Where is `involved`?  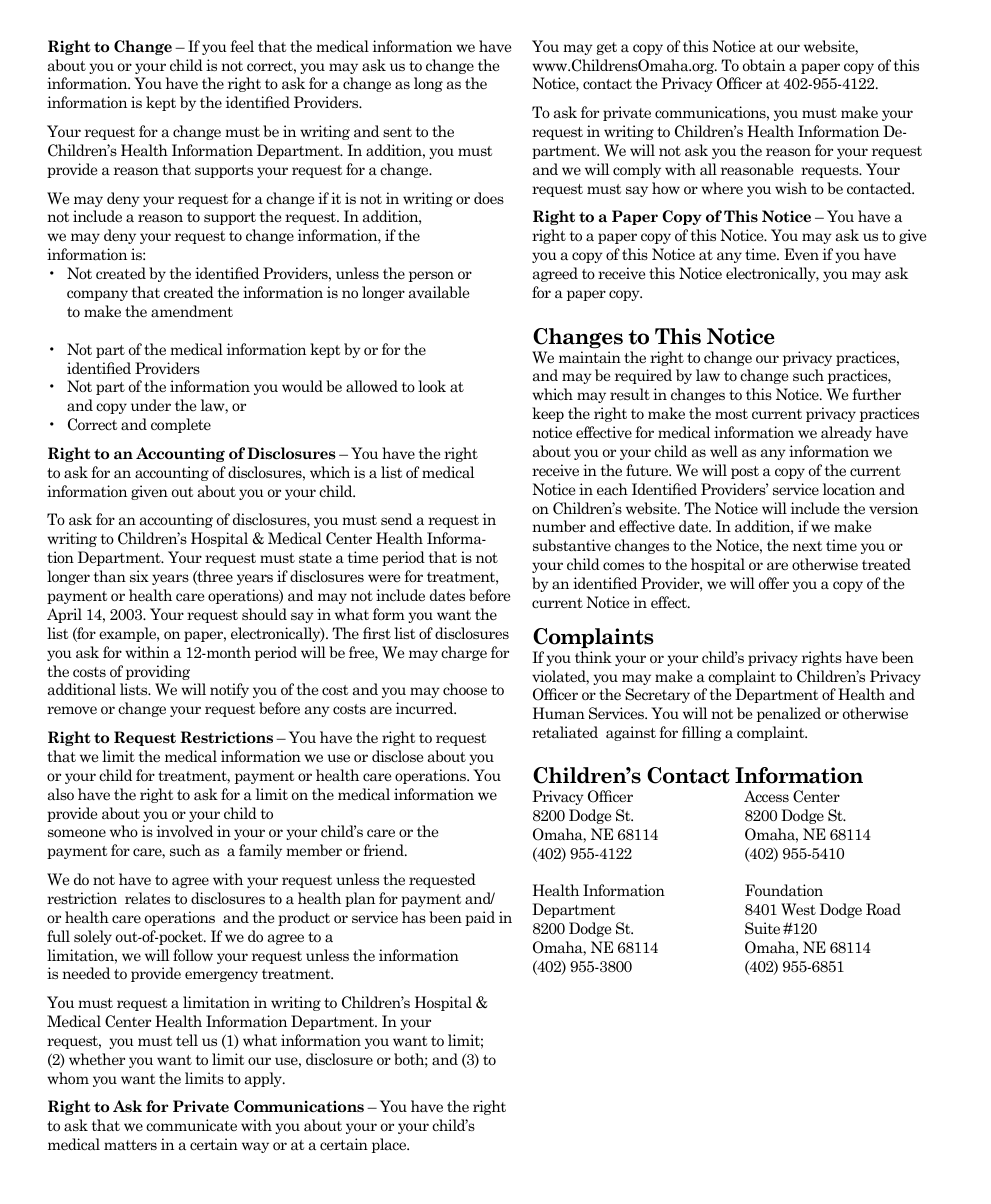
involved is located at coordinates (185, 831).
